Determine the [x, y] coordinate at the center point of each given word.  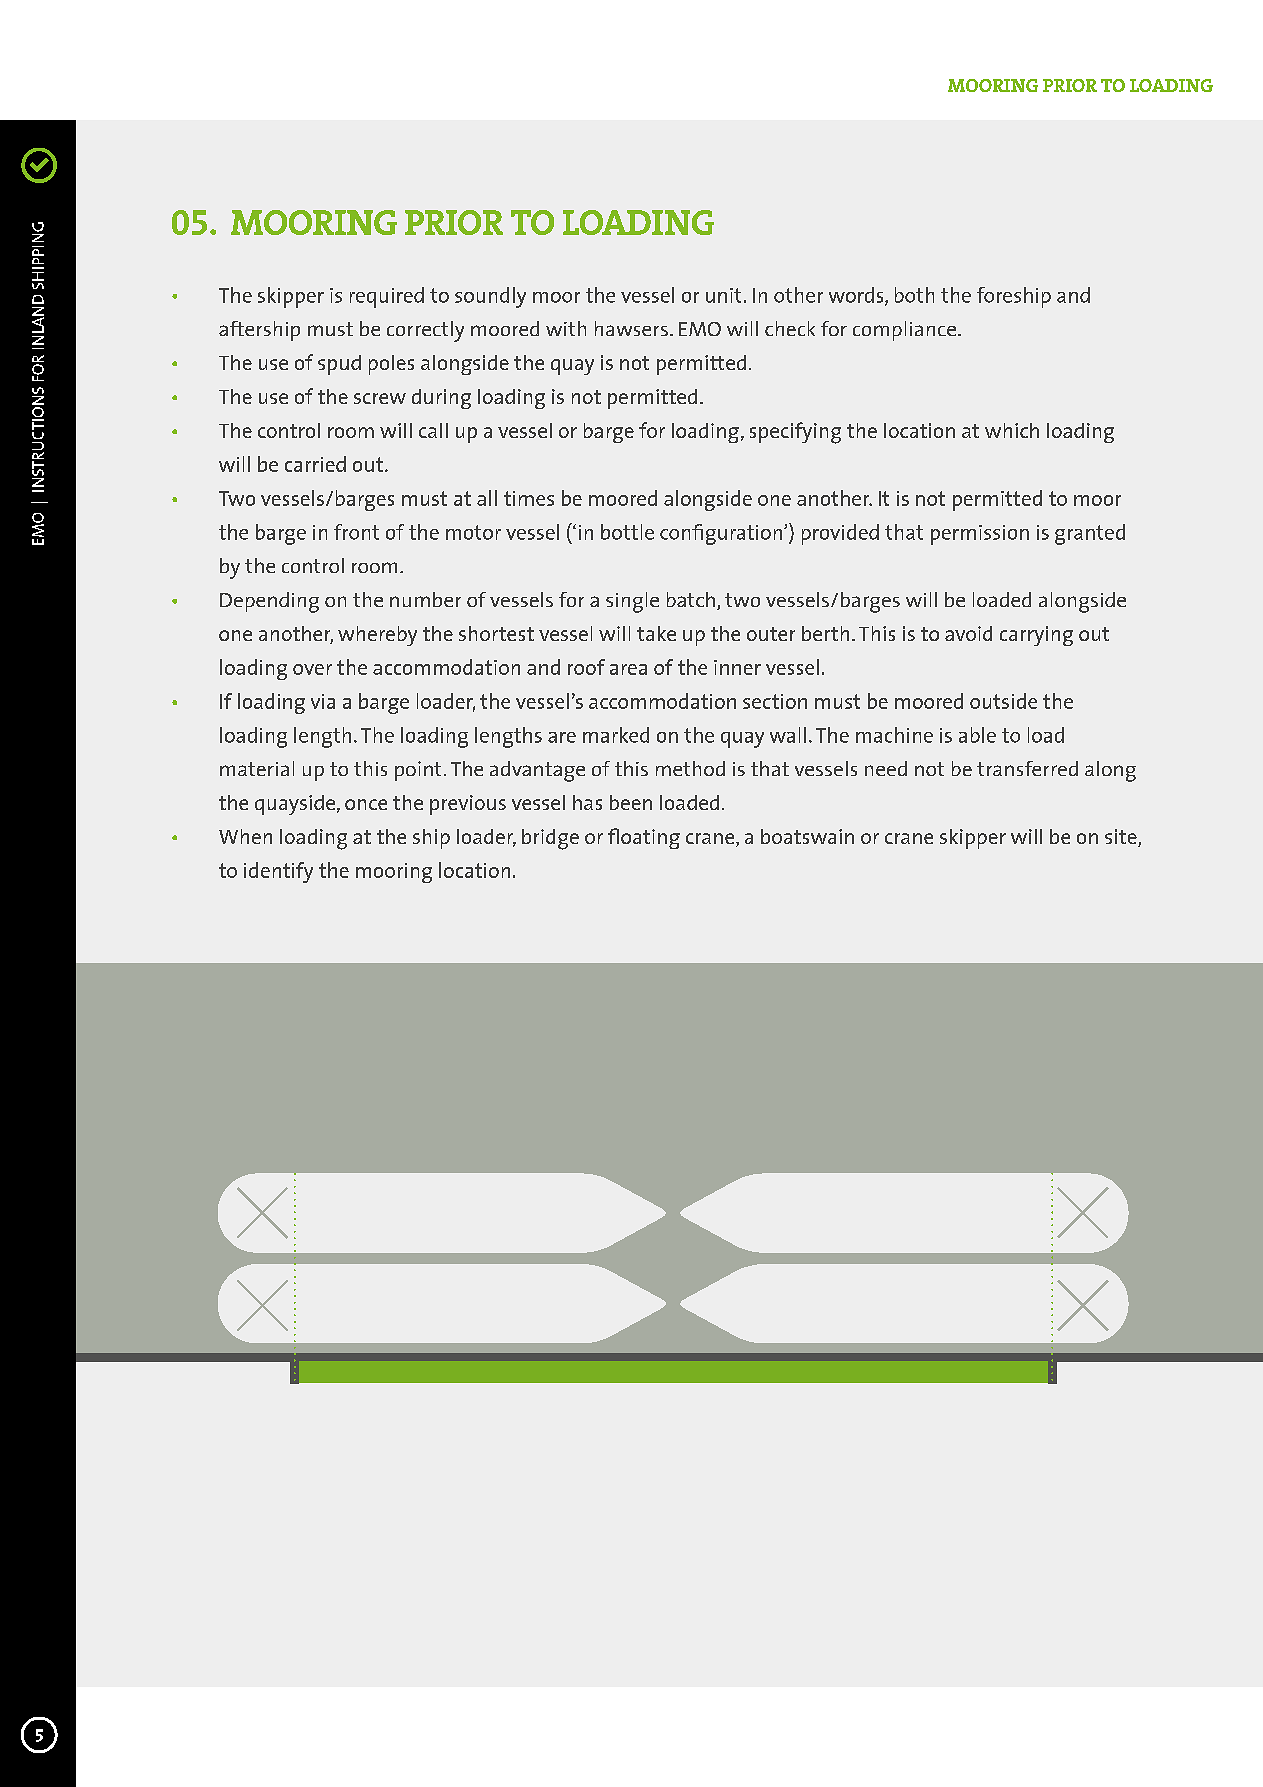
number [425, 599]
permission [980, 535]
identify [278, 872]
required [387, 297]
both [914, 295]
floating [644, 838]
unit [723, 295]
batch [691, 599]
